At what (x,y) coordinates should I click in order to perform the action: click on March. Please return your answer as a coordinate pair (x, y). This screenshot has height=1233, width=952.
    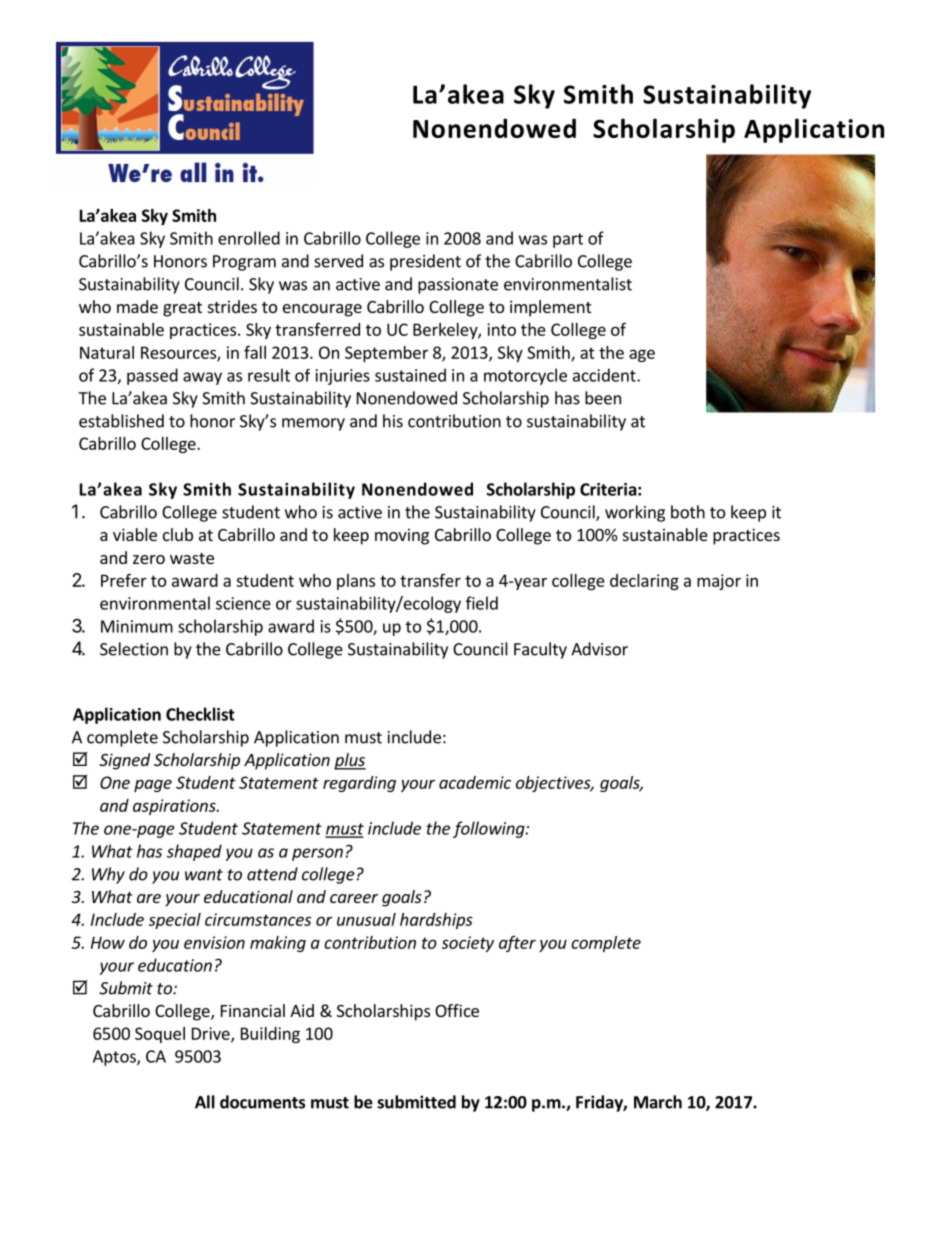
    Looking at the image, I should click on (658, 1102).
